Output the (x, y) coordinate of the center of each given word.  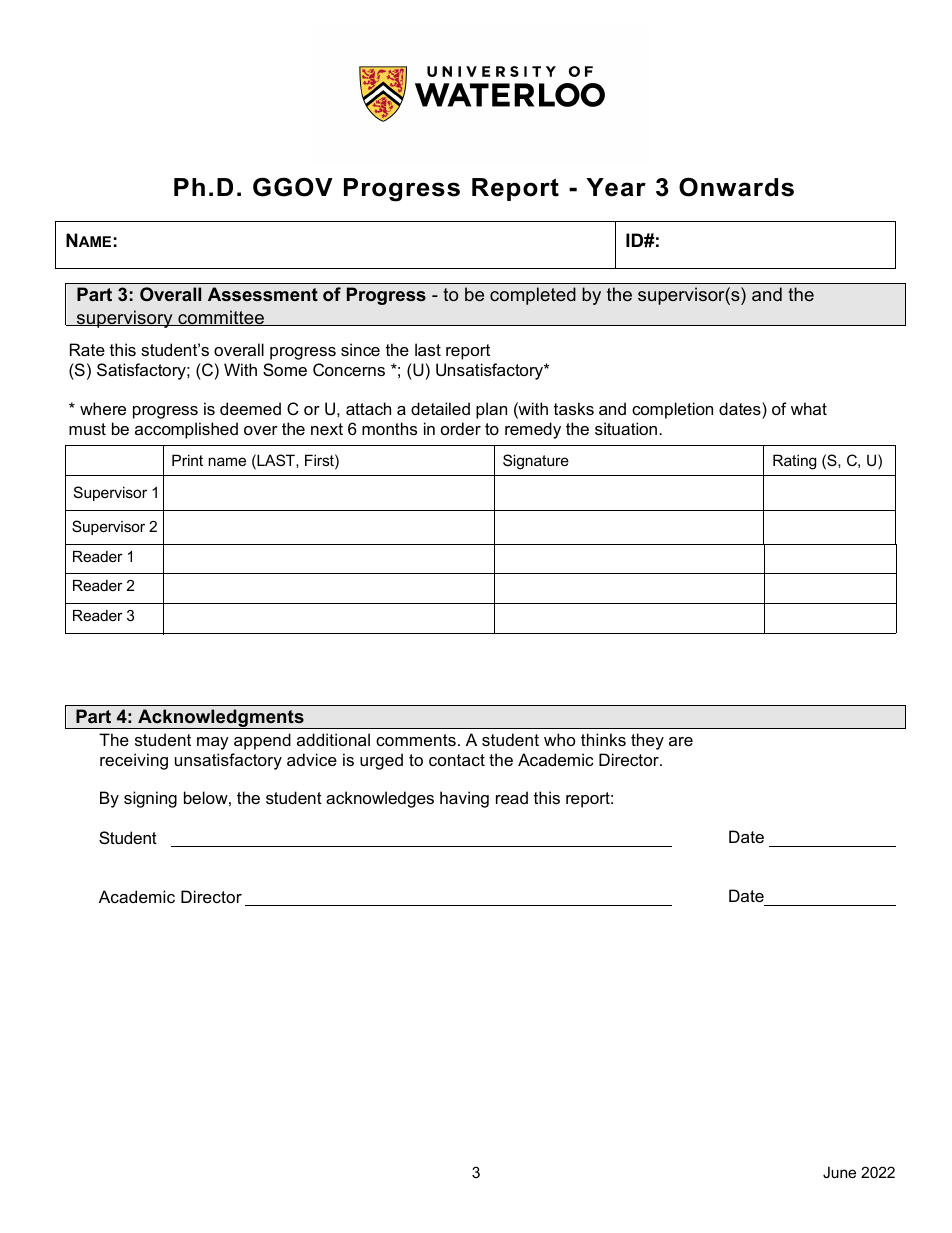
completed (533, 296)
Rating (794, 462)
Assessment (263, 294)
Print (187, 460)
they (647, 741)
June (839, 1172)
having (464, 799)
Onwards (736, 187)
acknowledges (380, 799)
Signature (536, 462)
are (681, 741)
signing (150, 799)
